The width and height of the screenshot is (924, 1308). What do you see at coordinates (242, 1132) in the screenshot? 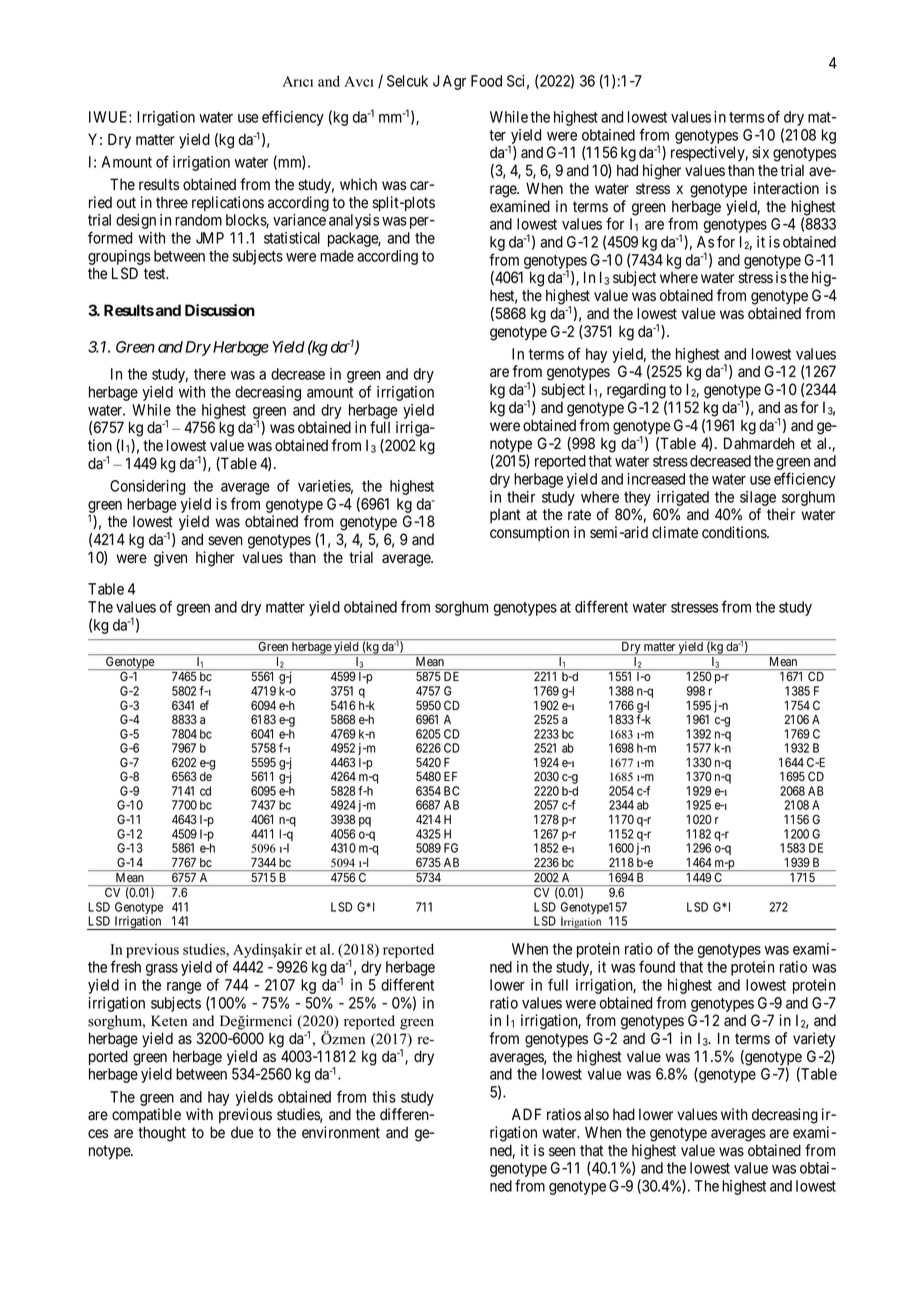
I see `due` at bounding box center [242, 1132].
